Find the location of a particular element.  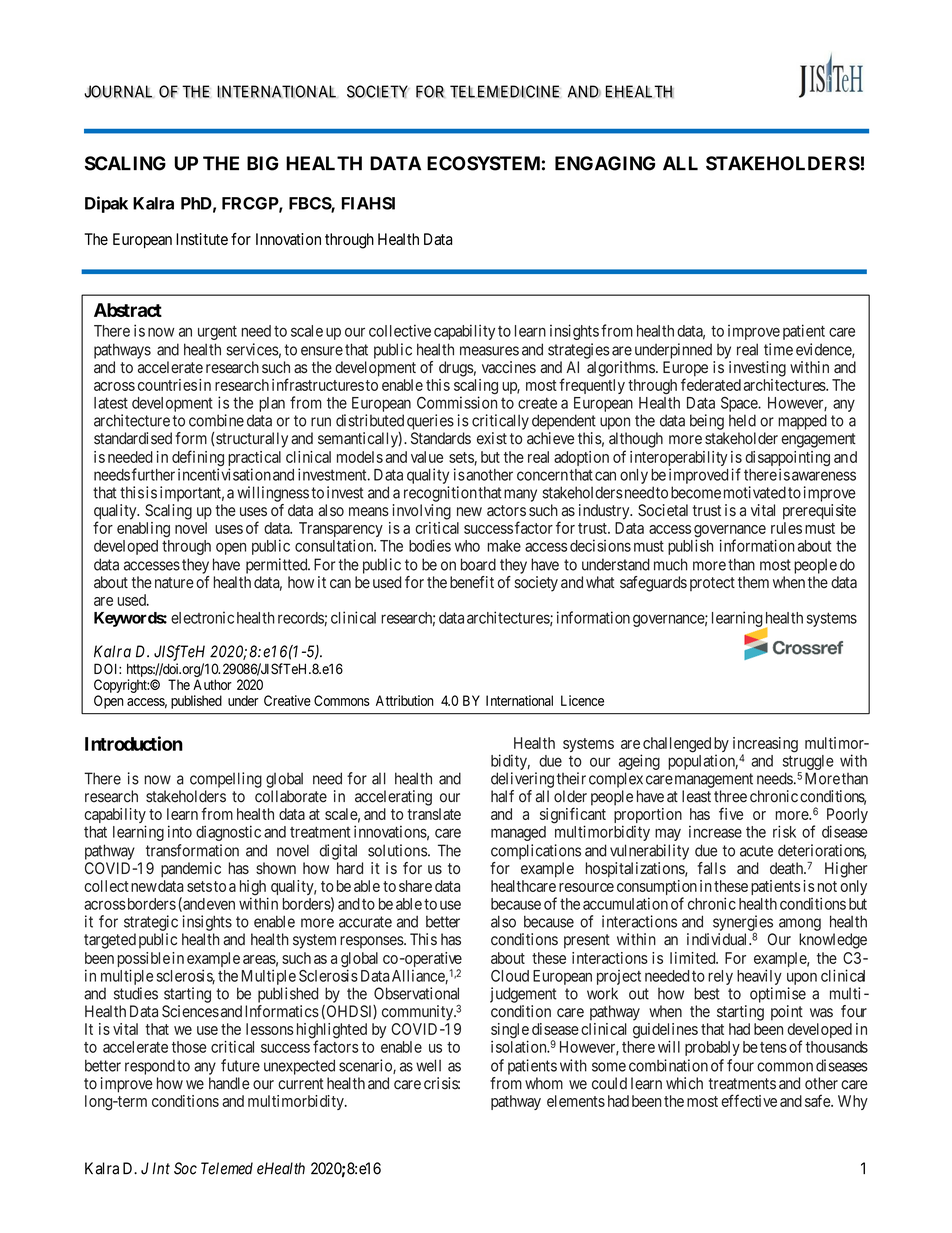

handle is located at coordinates (229, 1083).
